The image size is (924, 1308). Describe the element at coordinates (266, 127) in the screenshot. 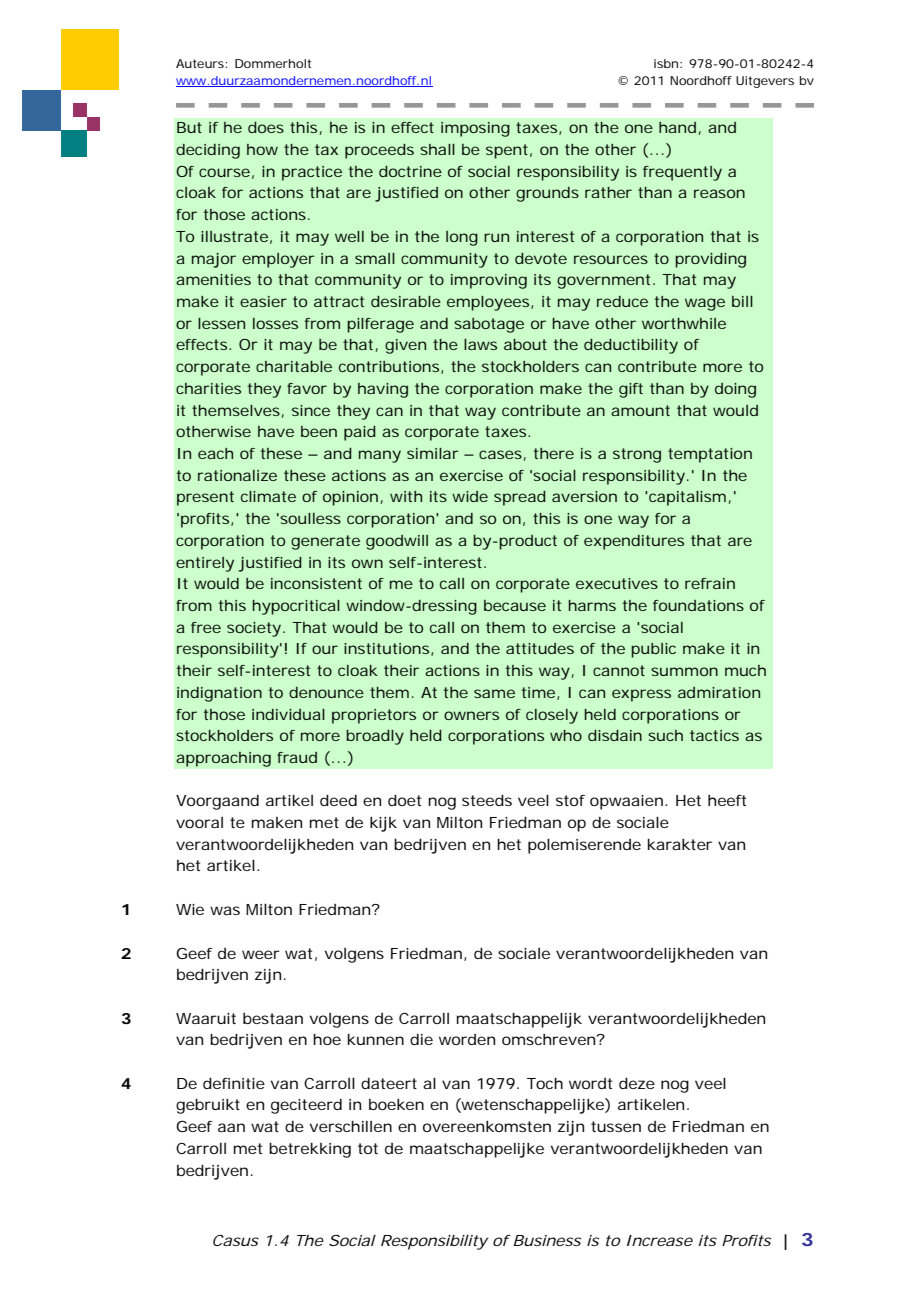

I see `does` at that location.
